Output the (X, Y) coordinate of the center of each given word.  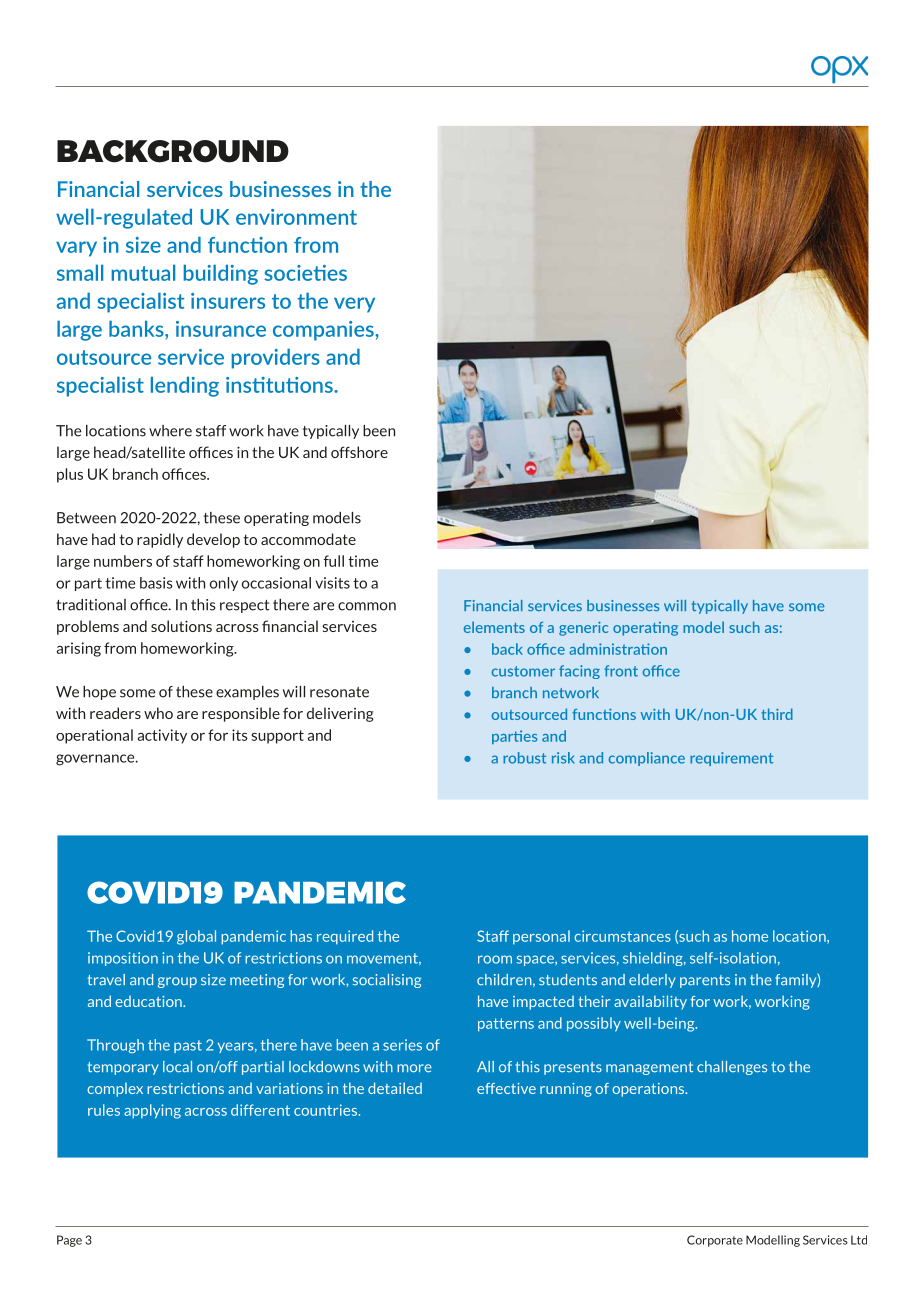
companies (324, 331)
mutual (143, 272)
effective (506, 1088)
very (354, 305)
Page (69, 1241)
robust (524, 758)
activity (162, 736)
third (777, 714)
